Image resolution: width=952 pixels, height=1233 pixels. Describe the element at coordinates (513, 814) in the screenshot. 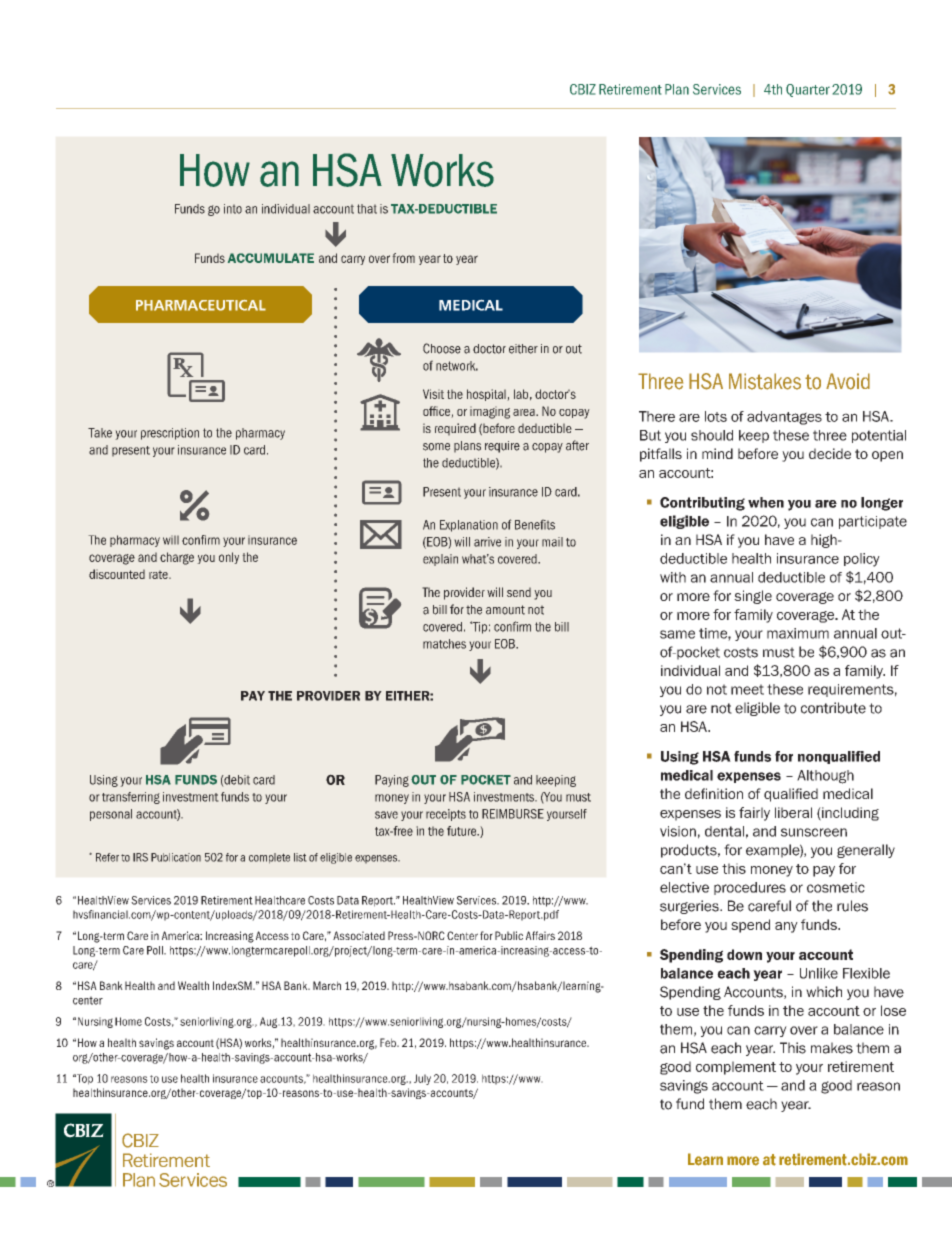

I see `REIMBURSE` at that location.
